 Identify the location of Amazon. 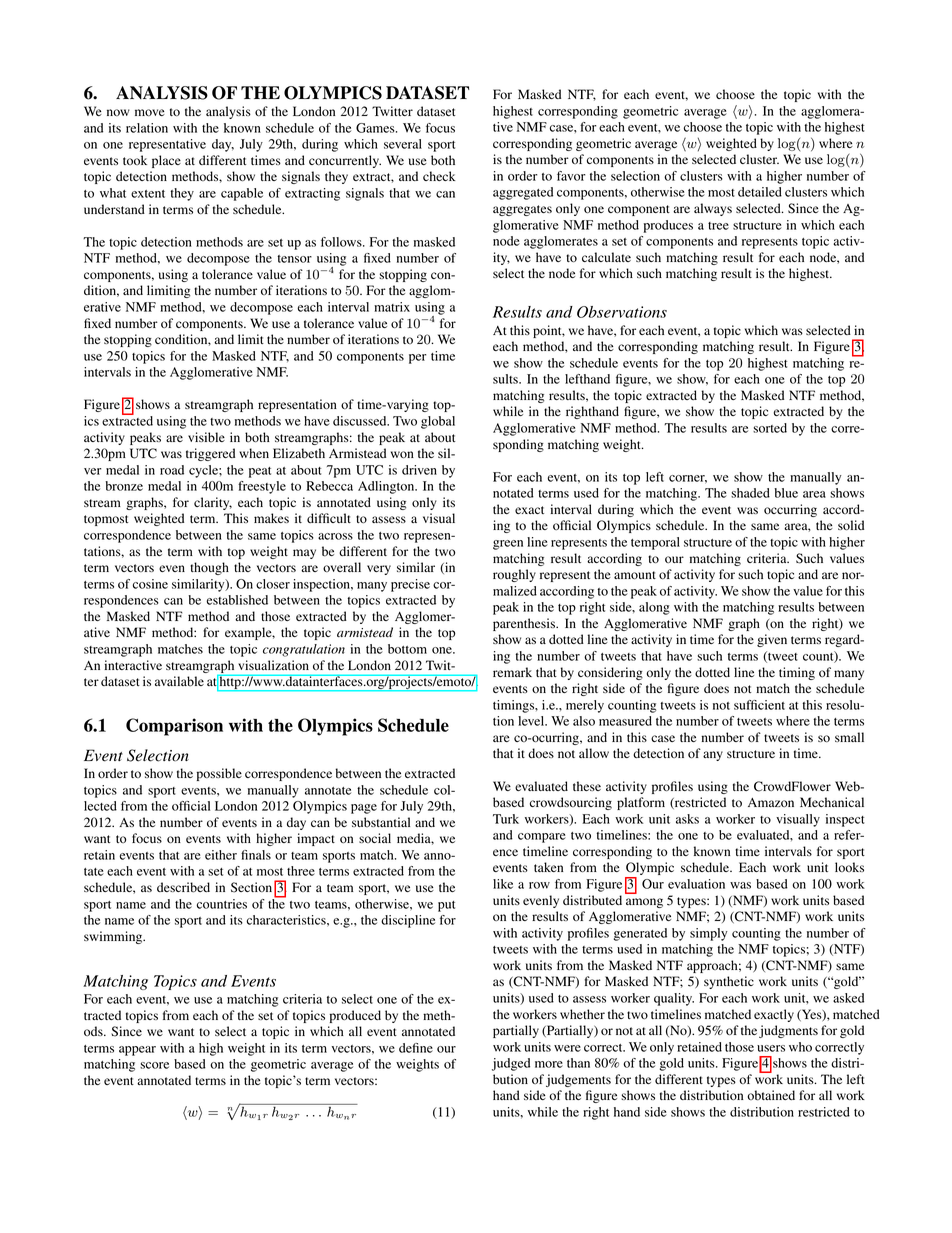
(771, 802).
